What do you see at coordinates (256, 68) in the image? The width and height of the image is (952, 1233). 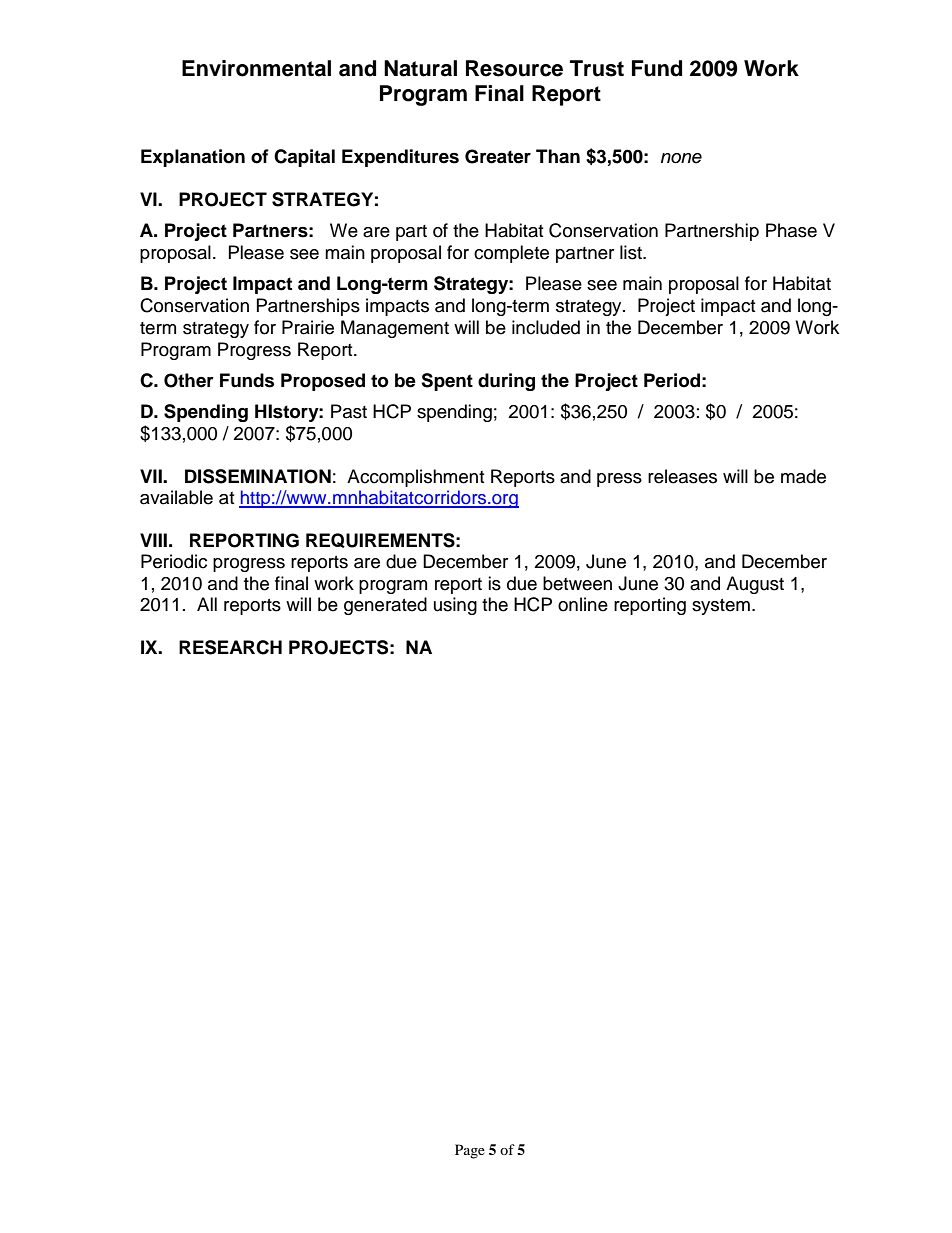 I see `Environmental` at bounding box center [256, 68].
